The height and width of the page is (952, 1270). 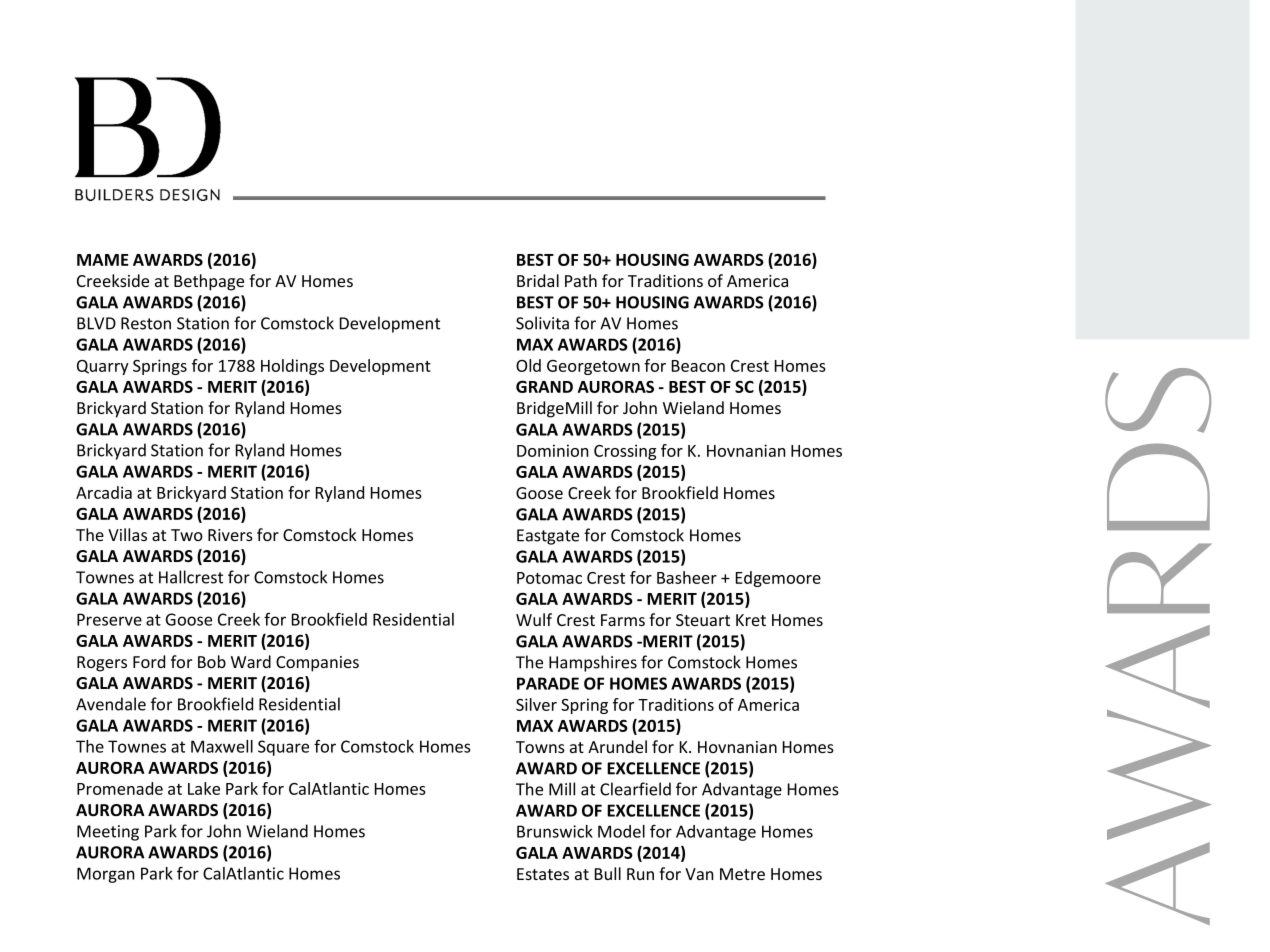 What do you see at coordinates (538, 280) in the page?
I see `Bridal` at bounding box center [538, 280].
